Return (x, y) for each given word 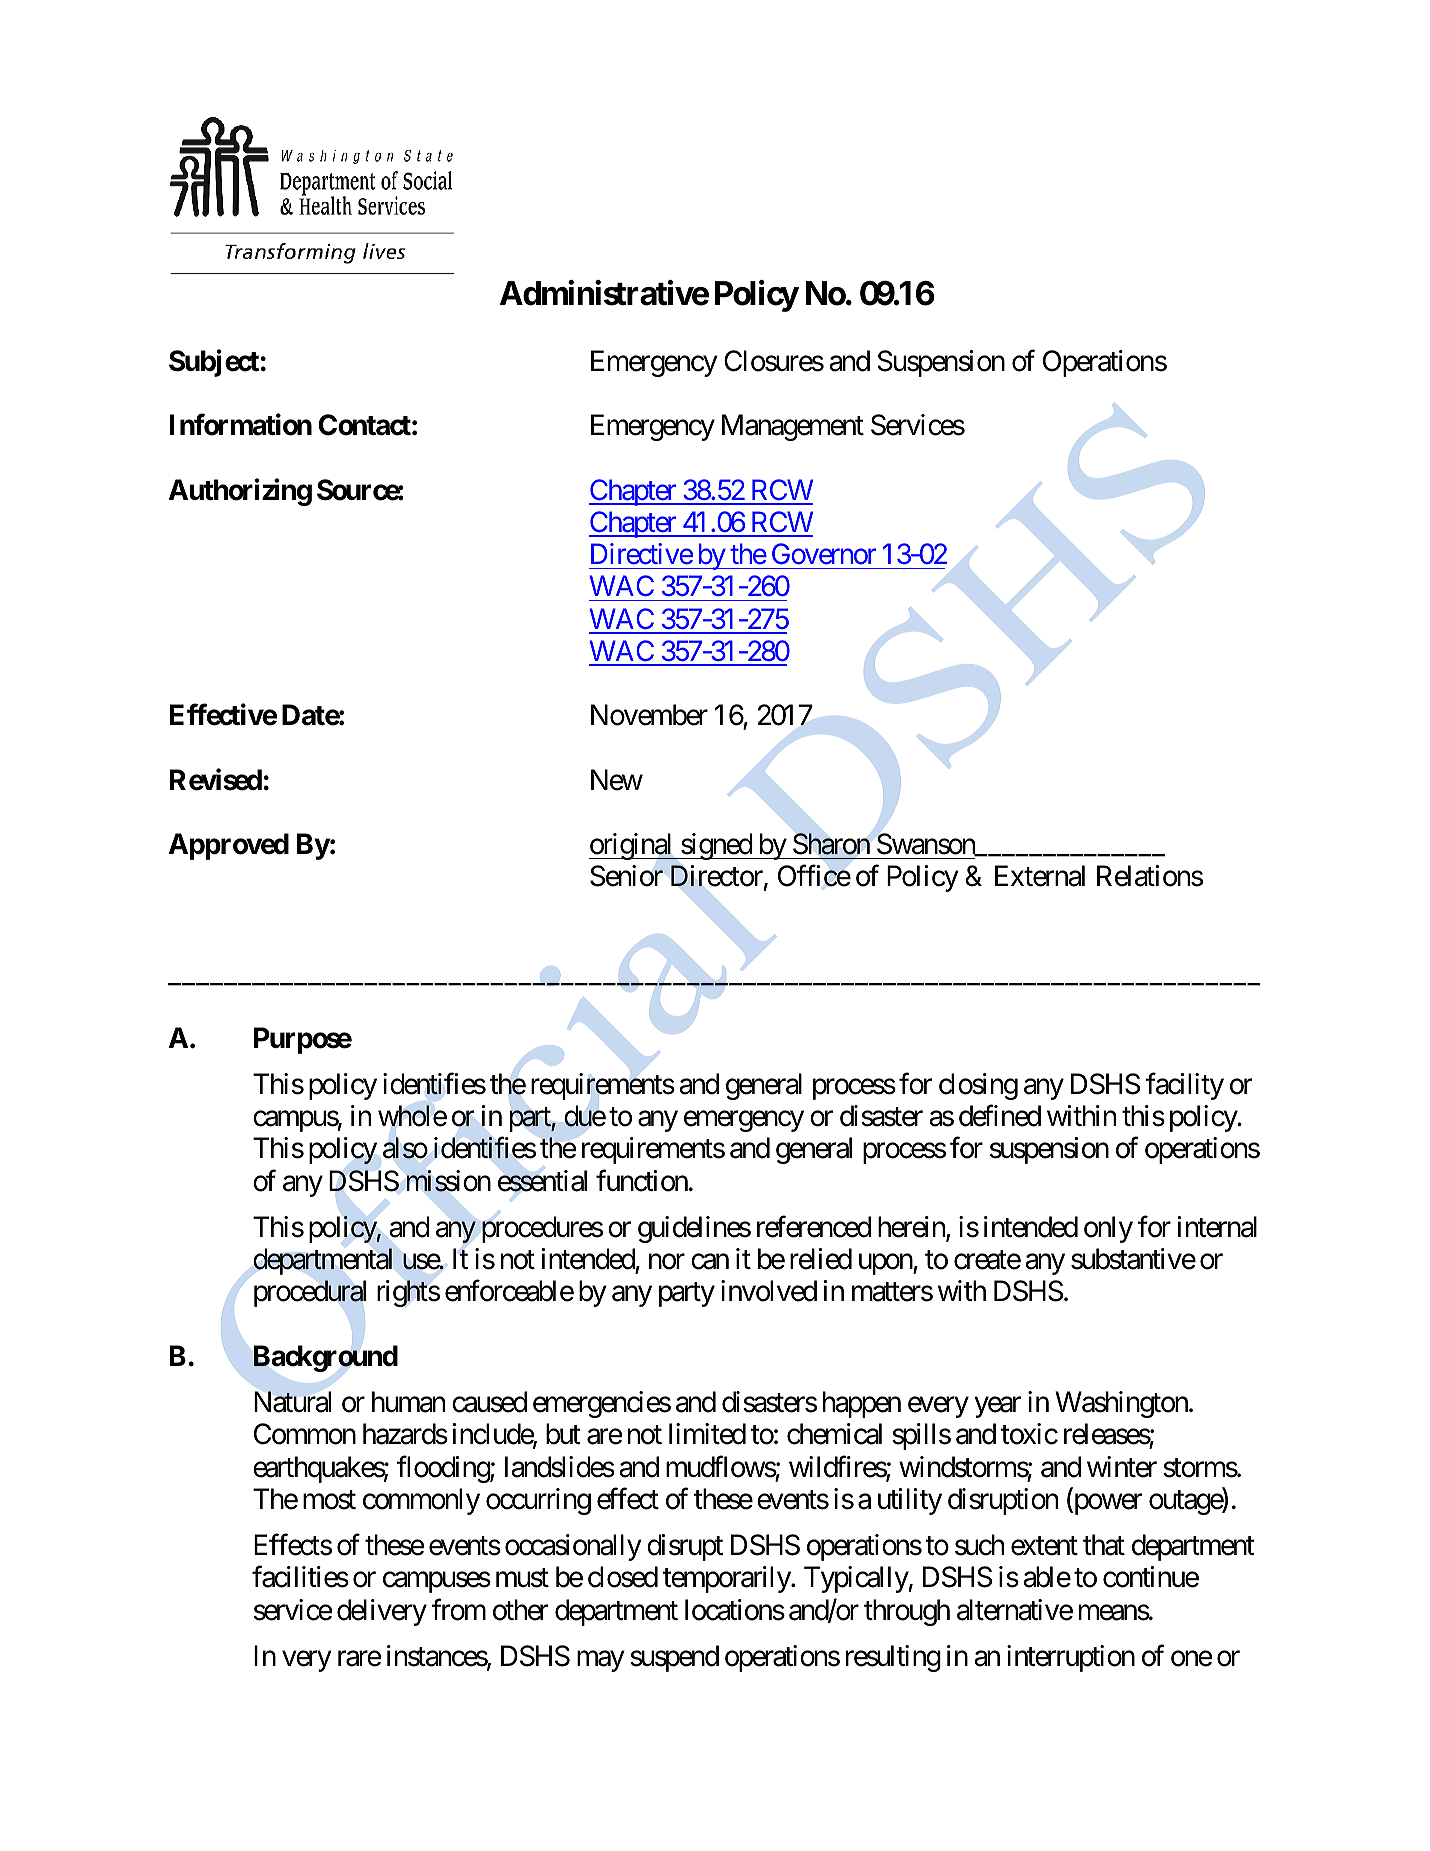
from (458, 1610)
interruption (1071, 1658)
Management (793, 428)
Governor (824, 554)
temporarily (727, 1579)
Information (241, 425)
